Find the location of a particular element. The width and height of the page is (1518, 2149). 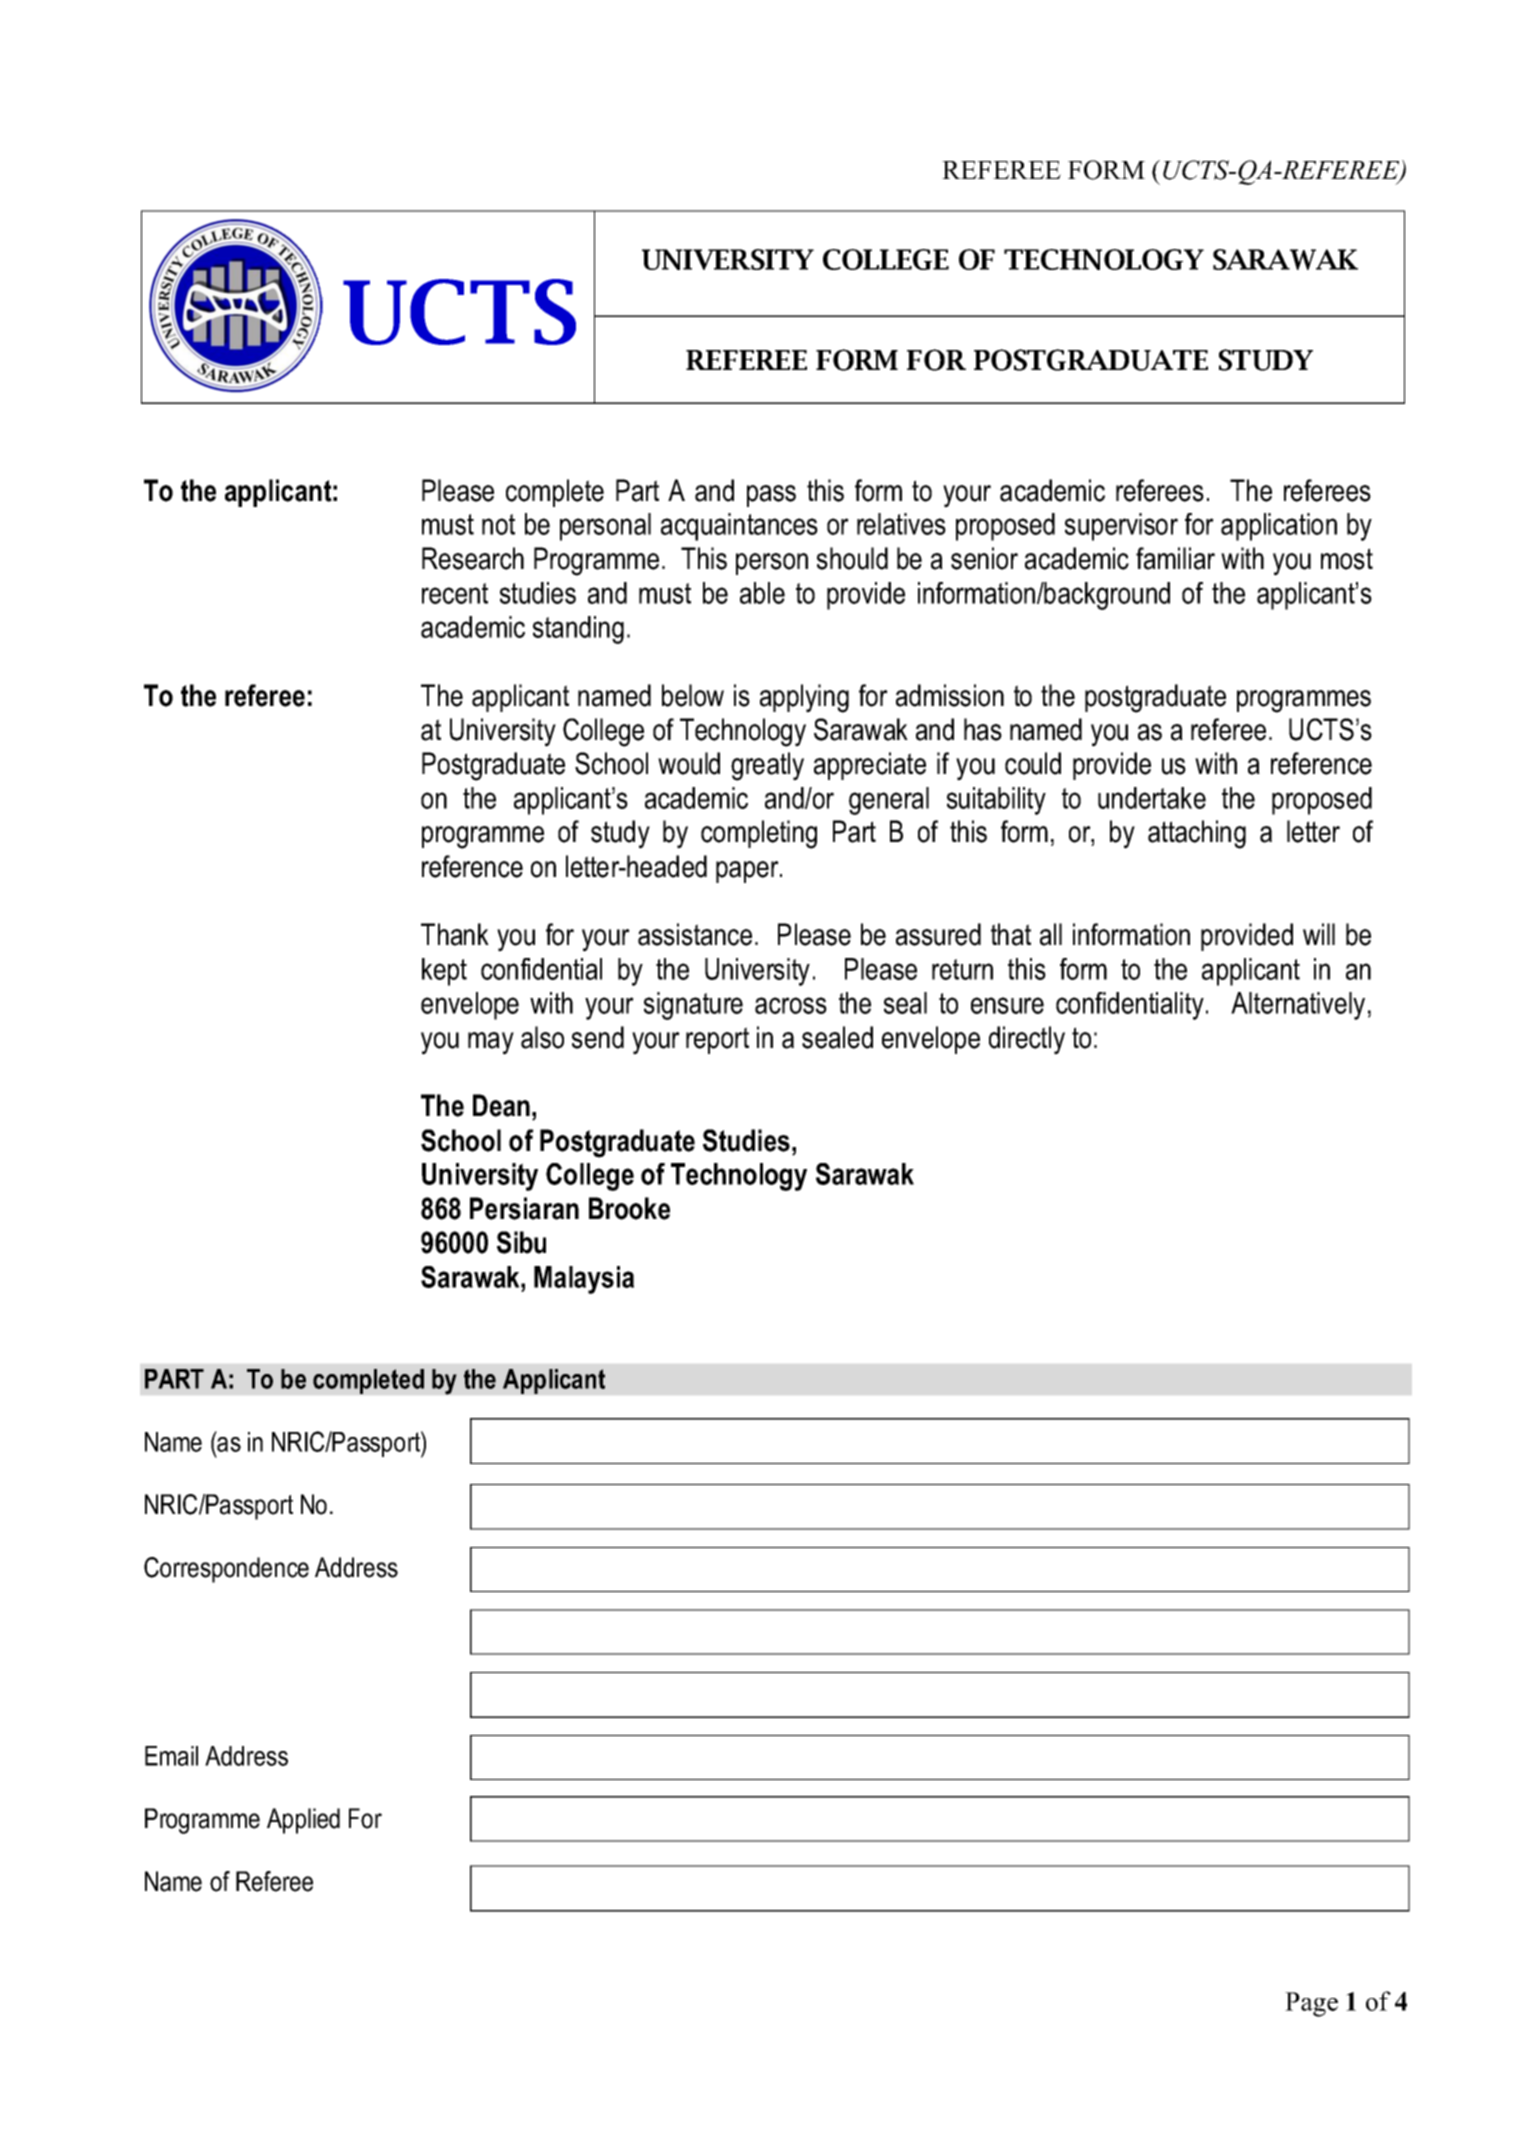

able is located at coordinates (762, 593).
